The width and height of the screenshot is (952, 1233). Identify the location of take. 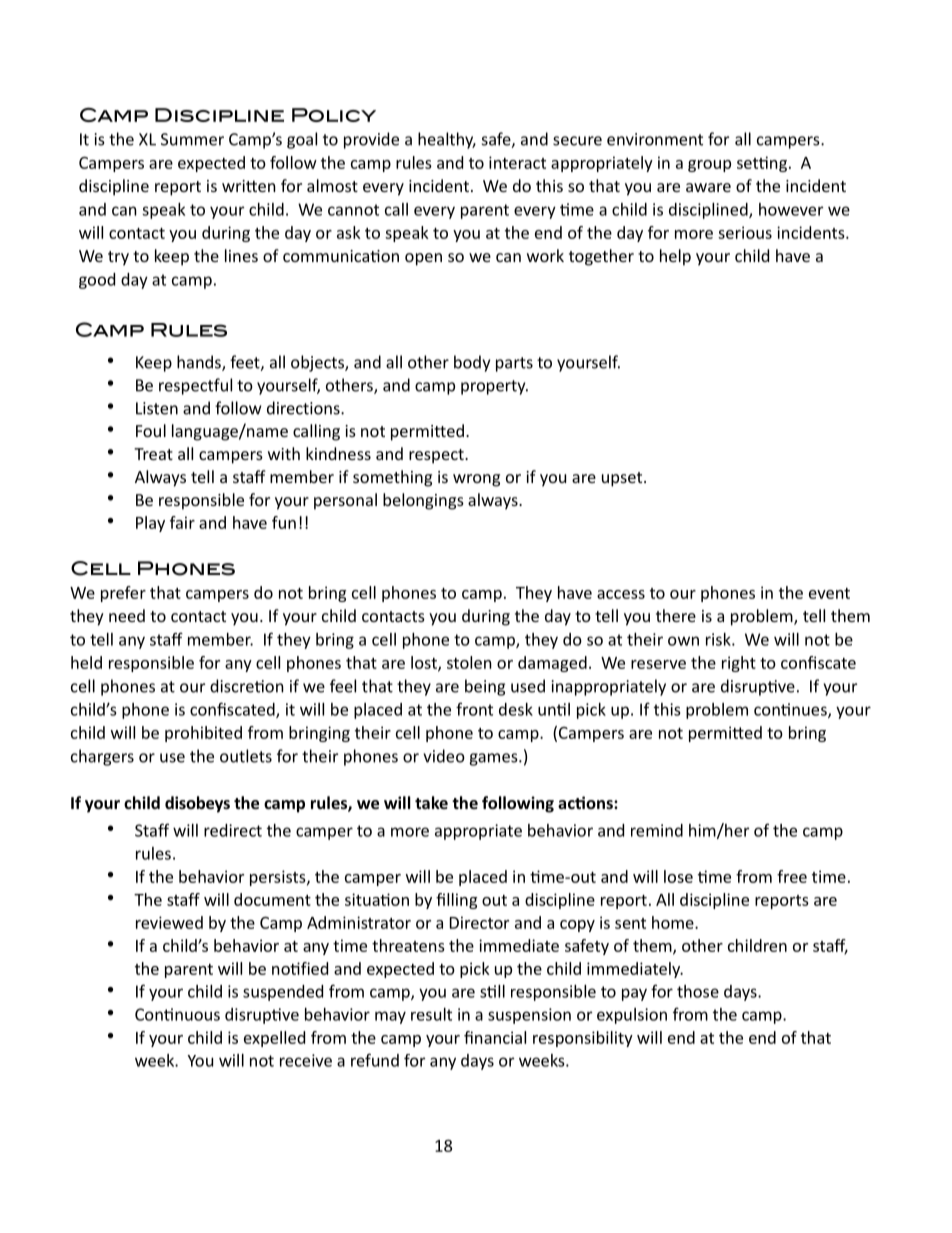
(431, 802).
